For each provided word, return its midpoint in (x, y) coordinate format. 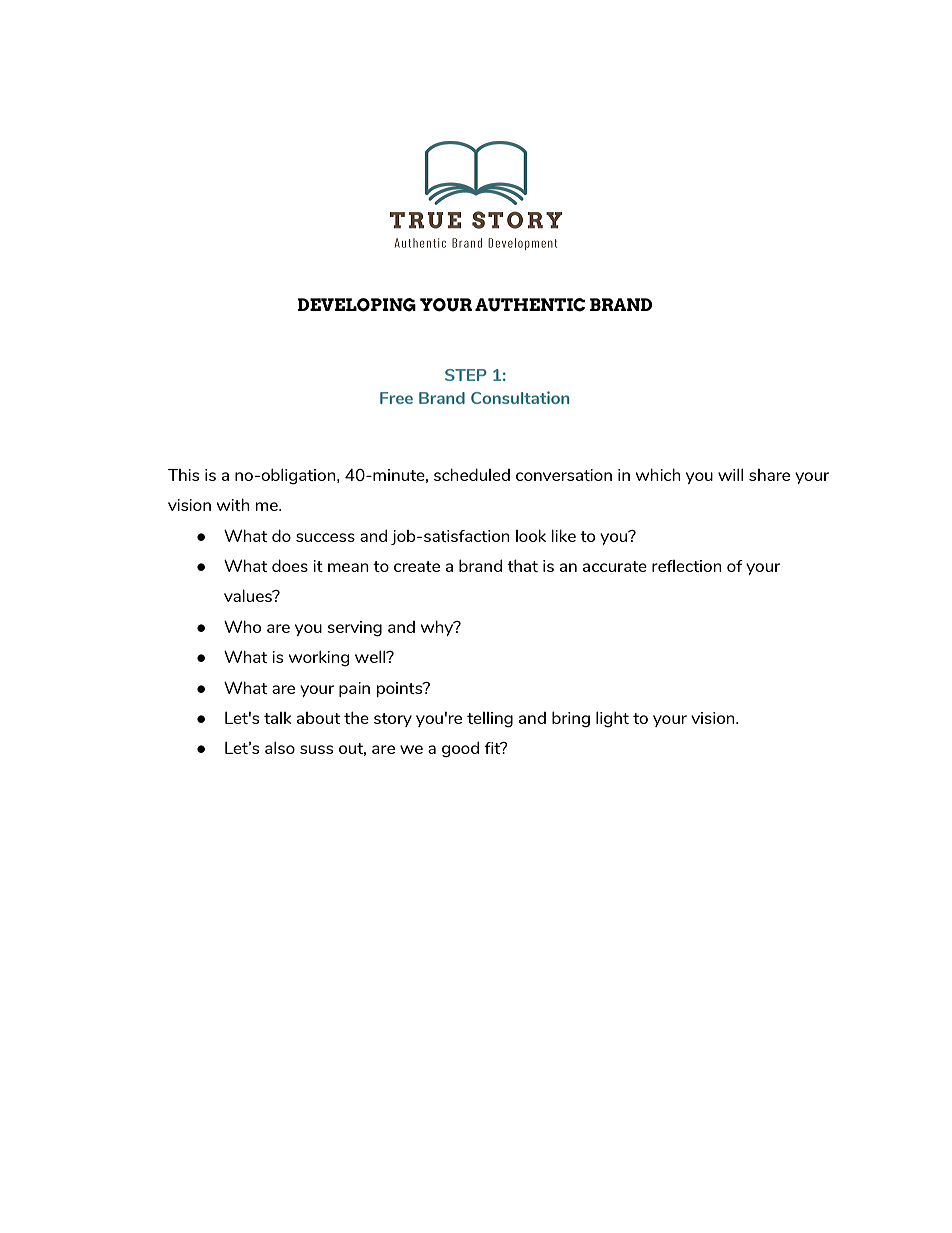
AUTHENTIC (530, 305)
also (280, 747)
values (249, 595)
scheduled (472, 474)
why (438, 628)
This (183, 475)
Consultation (520, 397)
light (612, 719)
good (460, 749)
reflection (687, 566)
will (730, 474)
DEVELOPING (357, 305)
